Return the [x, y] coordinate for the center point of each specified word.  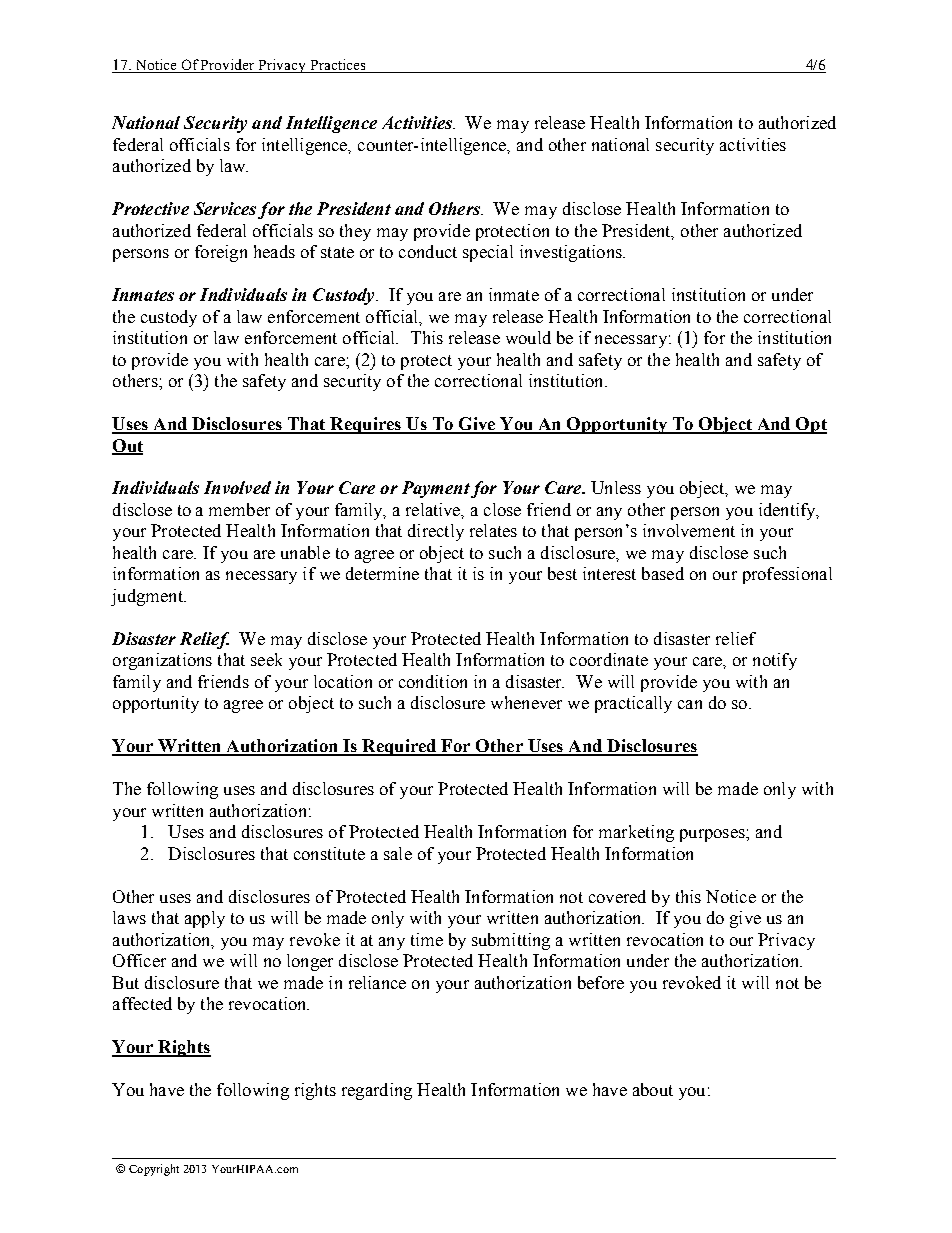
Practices [338, 66]
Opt [810, 425]
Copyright [154, 1170]
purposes [713, 835]
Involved [237, 487]
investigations [572, 253]
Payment [436, 489]
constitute [329, 853]
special [488, 253]
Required [399, 747]
